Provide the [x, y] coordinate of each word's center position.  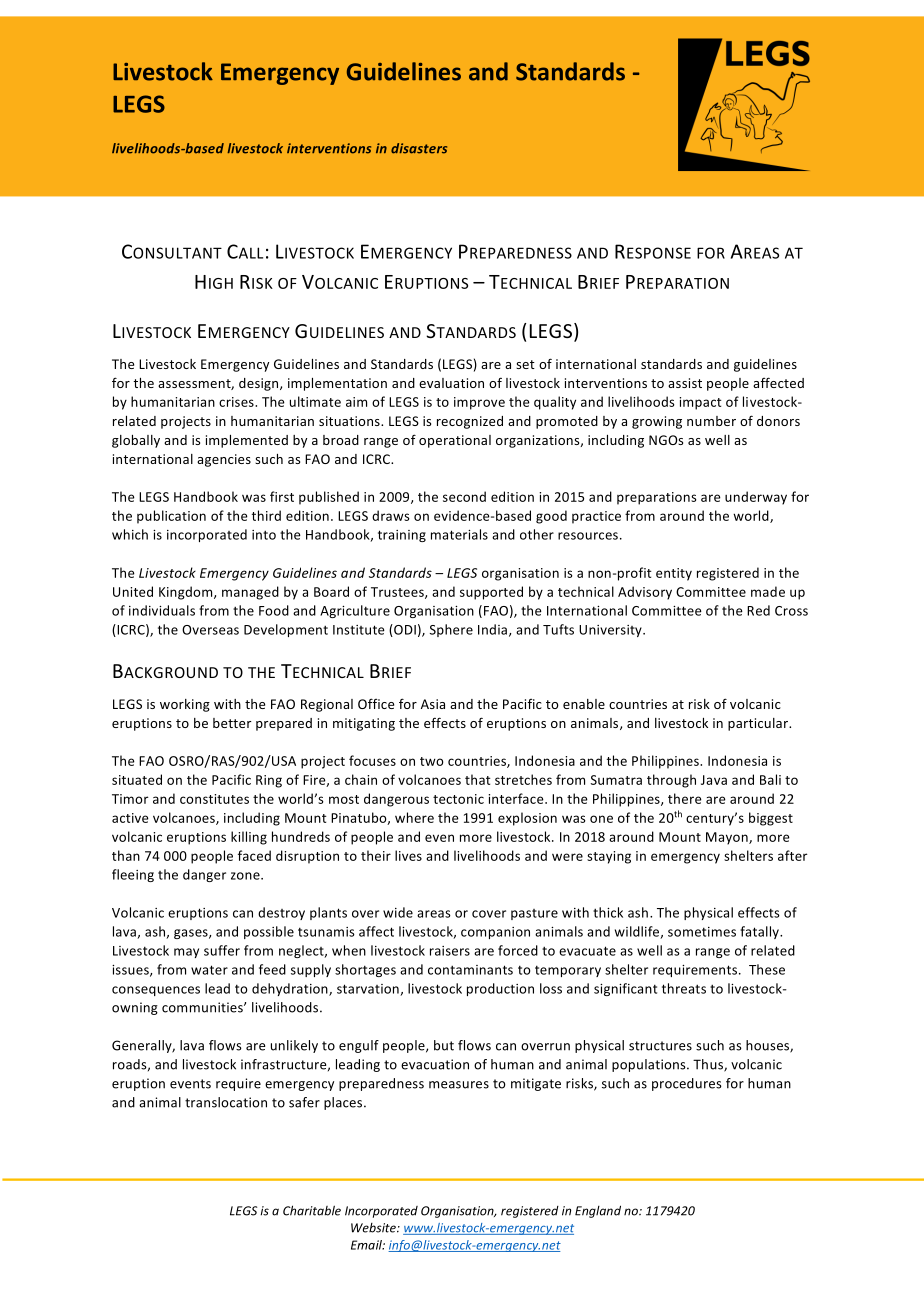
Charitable [312, 1210]
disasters [419, 148]
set [525, 364]
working [185, 705]
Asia [433, 704]
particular [759, 724]
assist [685, 383]
